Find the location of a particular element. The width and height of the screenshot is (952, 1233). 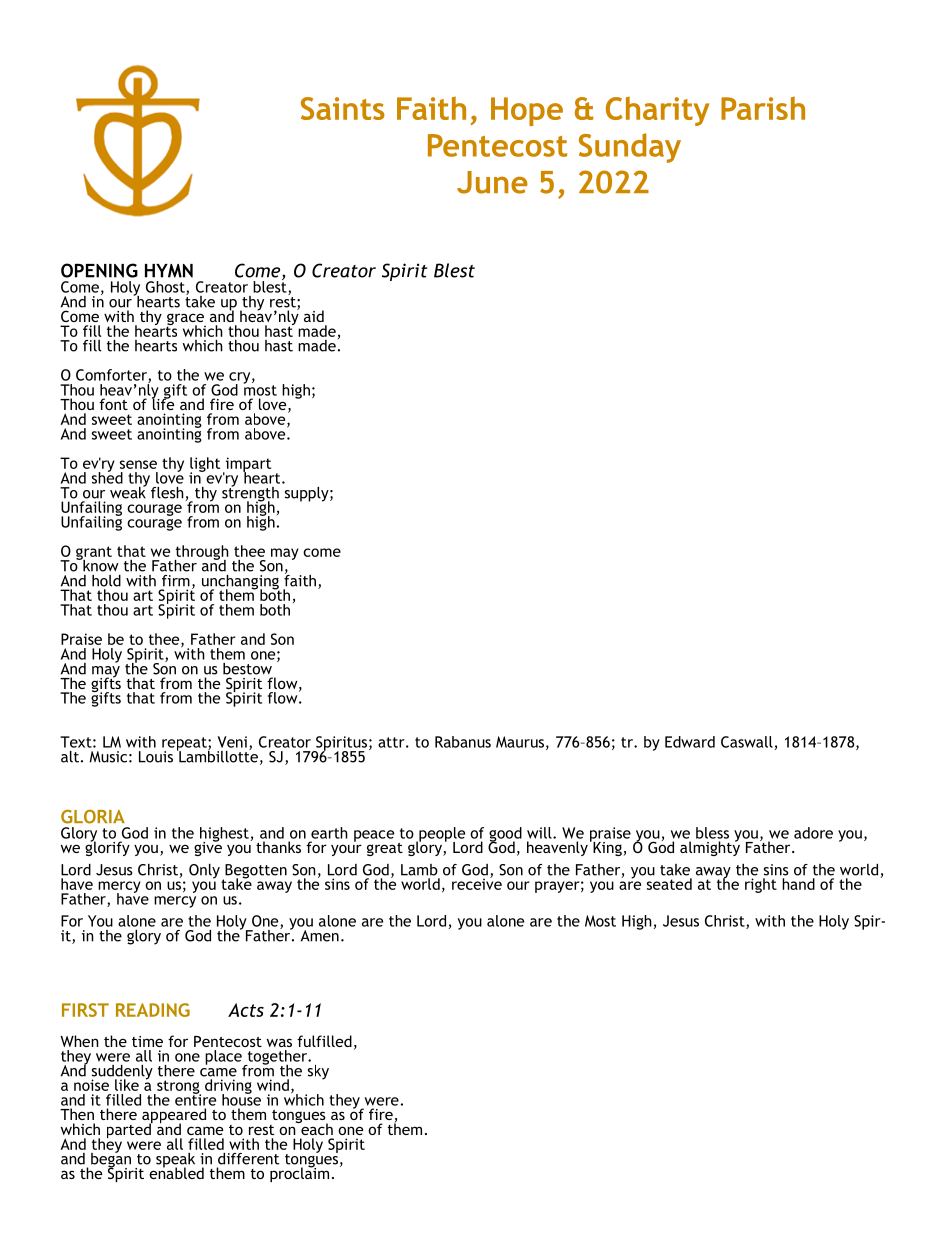

HYMN is located at coordinates (169, 271).
